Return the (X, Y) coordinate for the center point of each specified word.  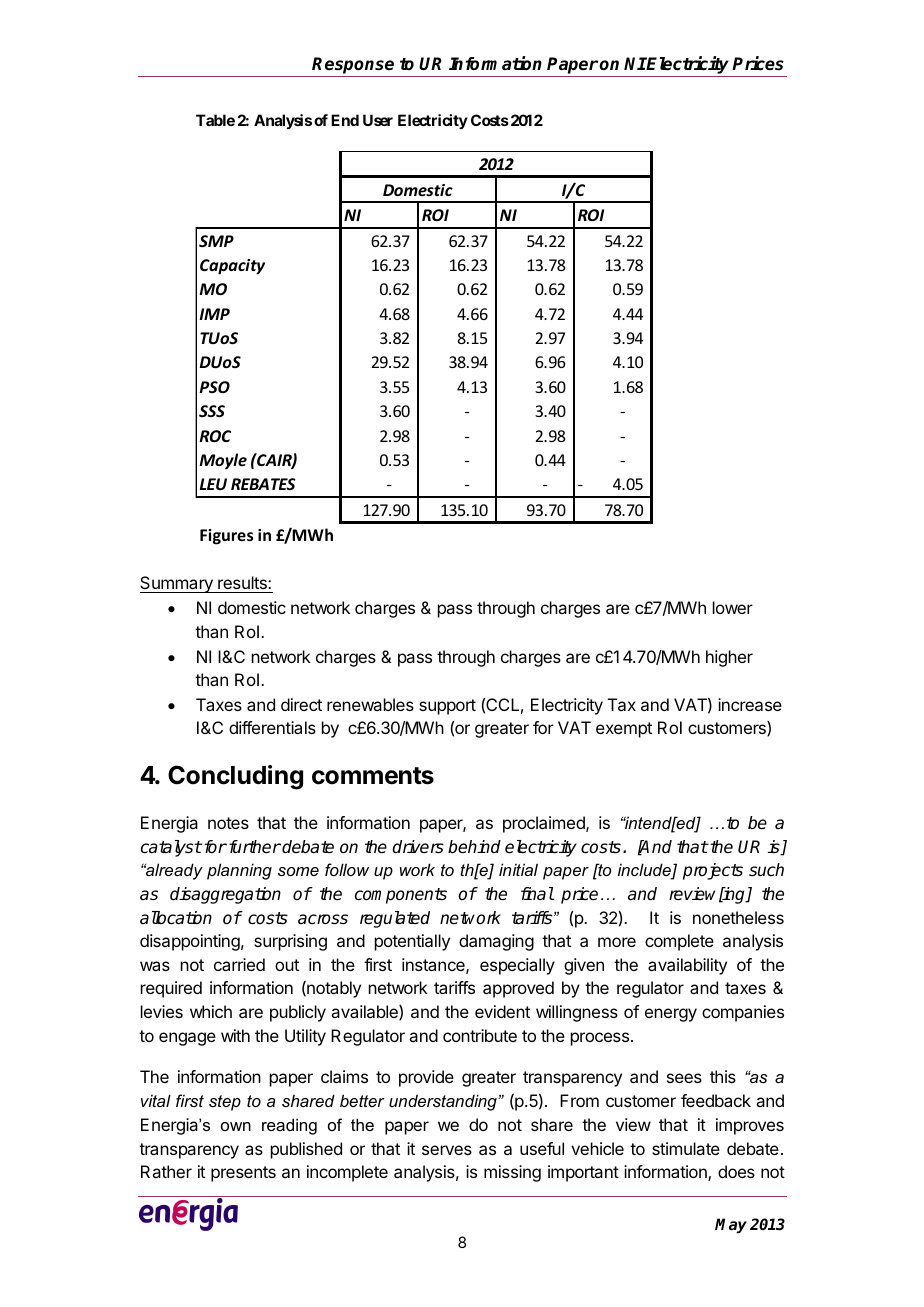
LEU (213, 484)
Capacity (232, 267)
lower (733, 607)
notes (228, 823)
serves (447, 1150)
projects (713, 871)
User (378, 120)
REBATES (263, 484)
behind (474, 847)
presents (243, 1174)
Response (354, 67)
